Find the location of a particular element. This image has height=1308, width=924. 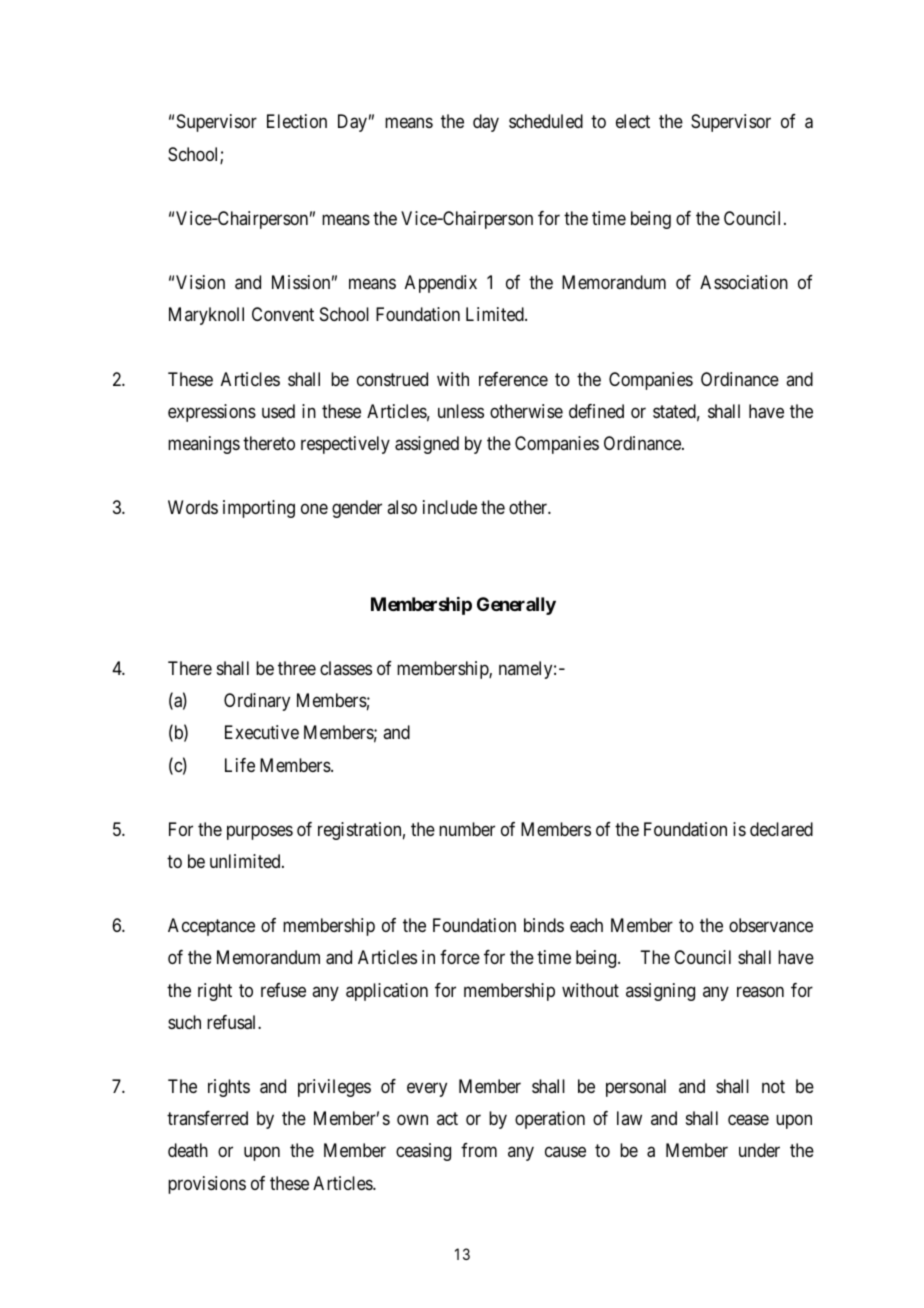

three is located at coordinates (297, 668).
